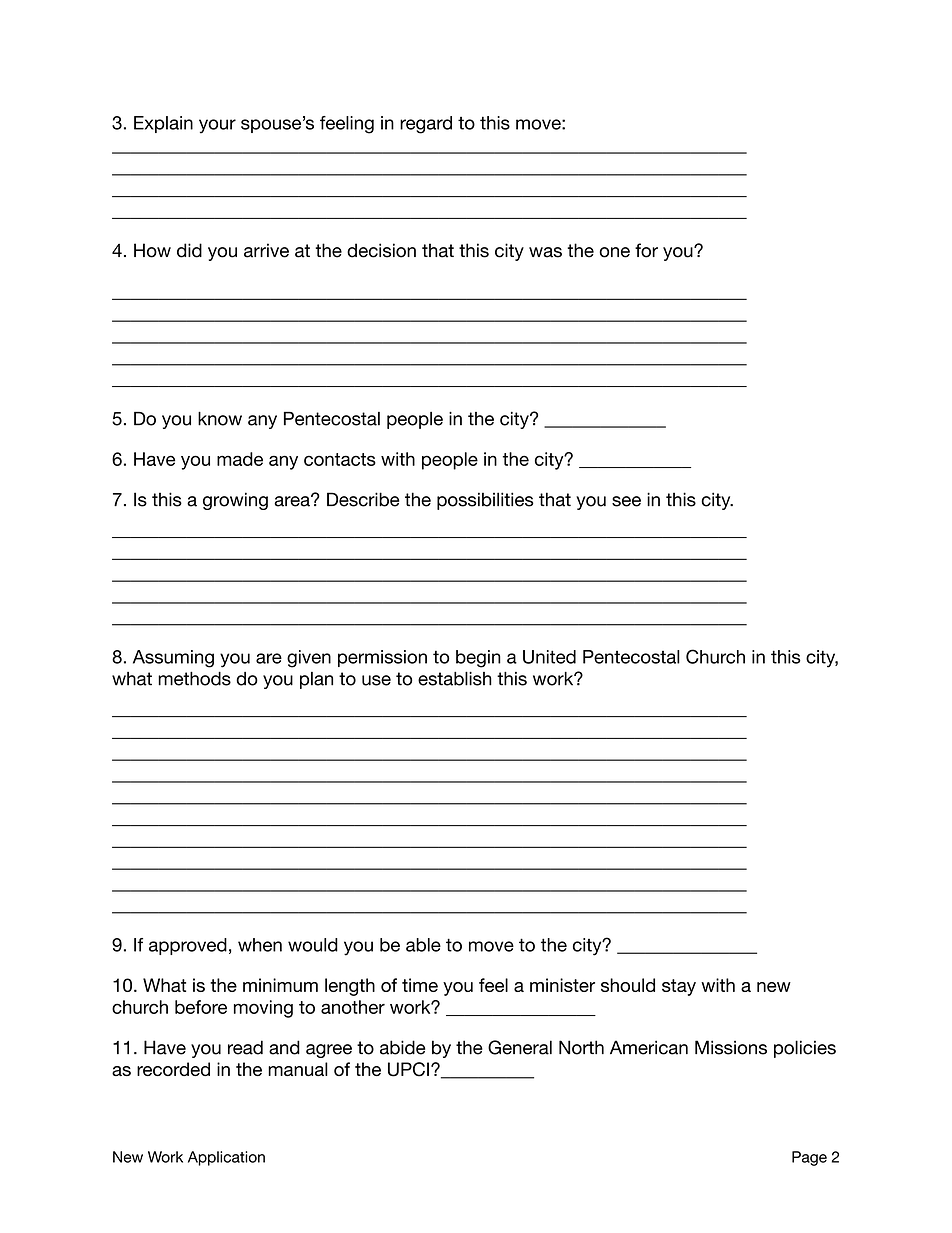 This screenshot has height=1233, width=952. What do you see at coordinates (614, 252) in the screenshot?
I see `one` at bounding box center [614, 252].
